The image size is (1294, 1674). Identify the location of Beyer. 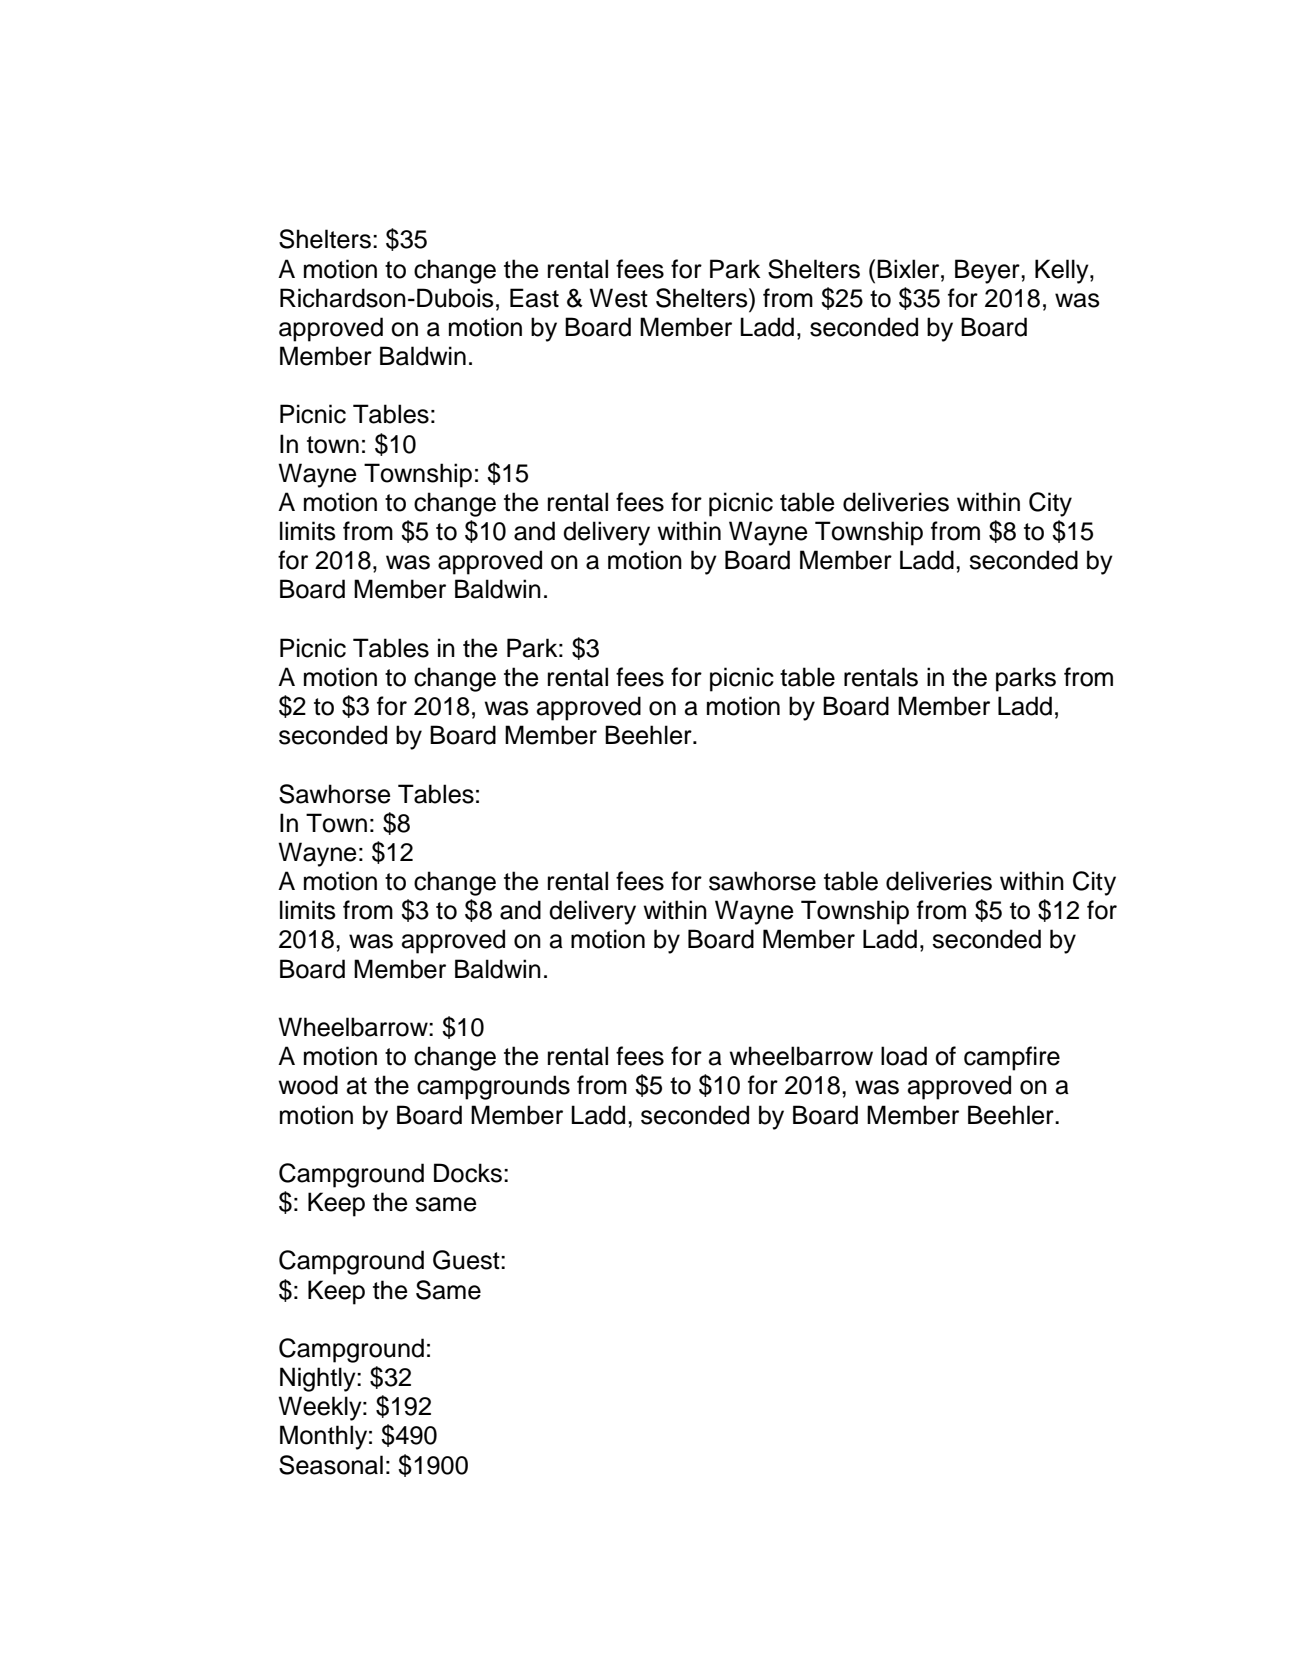
(988, 271).
